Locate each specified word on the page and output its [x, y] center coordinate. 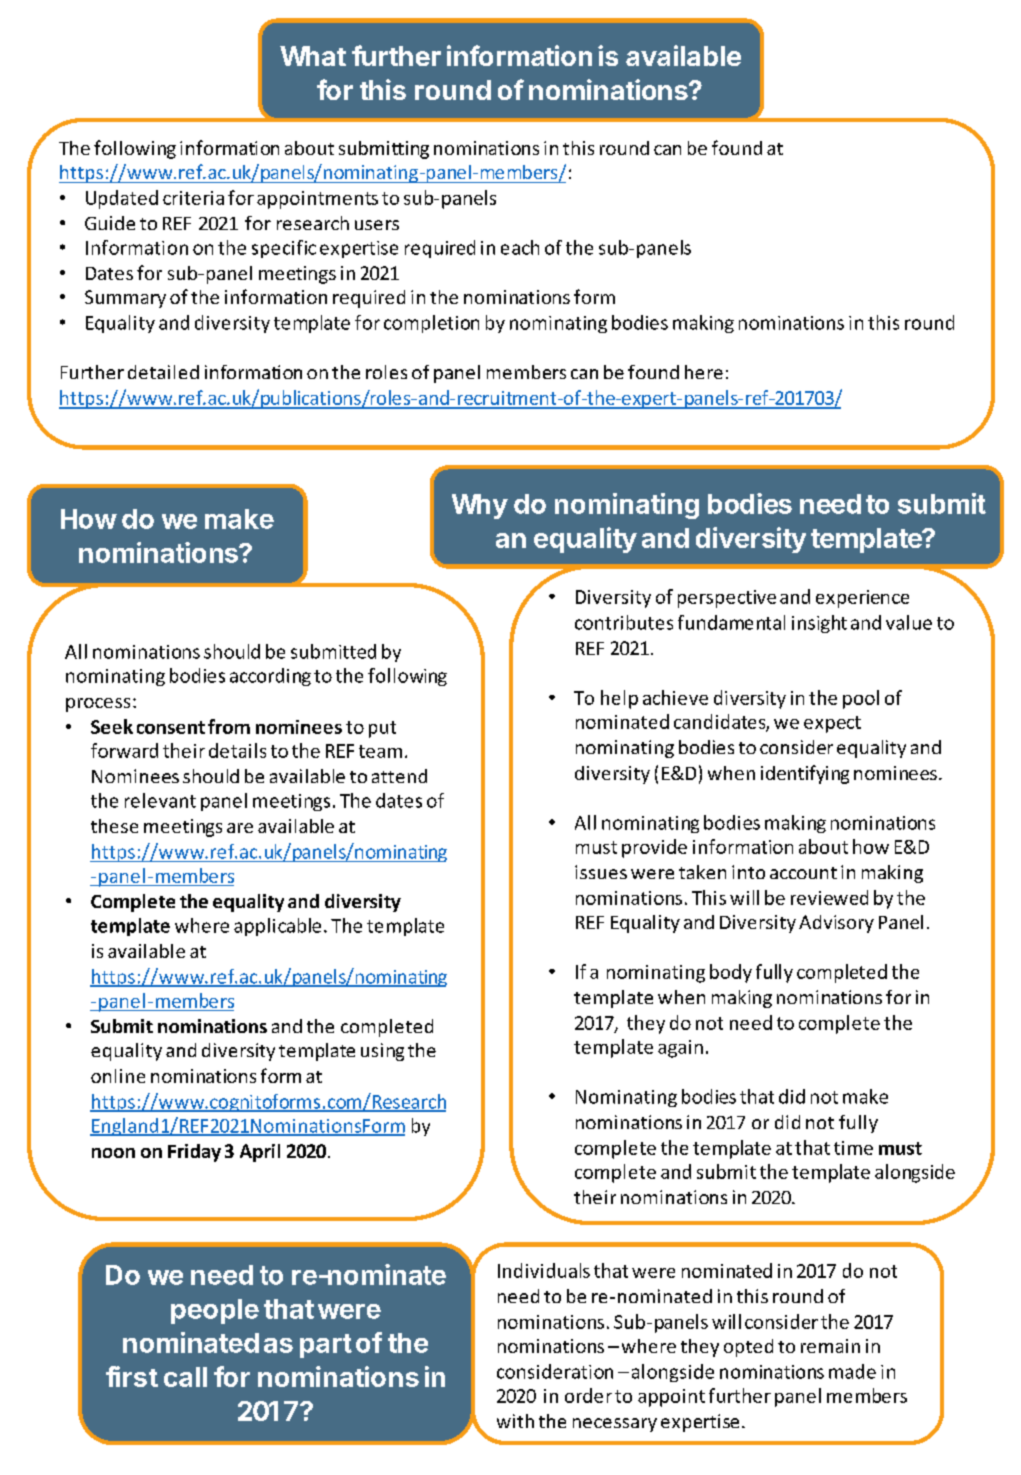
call [185, 1377]
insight [819, 624]
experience [862, 599]
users [377, 225]
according [270, 677]
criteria [193, 198]
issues [601, 872]
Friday [194, 1153]
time [853, 1148]
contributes [624, 622]
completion [431, 324]
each [520, 247]
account [803, 873]
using [382, 1052]
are [240, 828]
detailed [163, 372]
